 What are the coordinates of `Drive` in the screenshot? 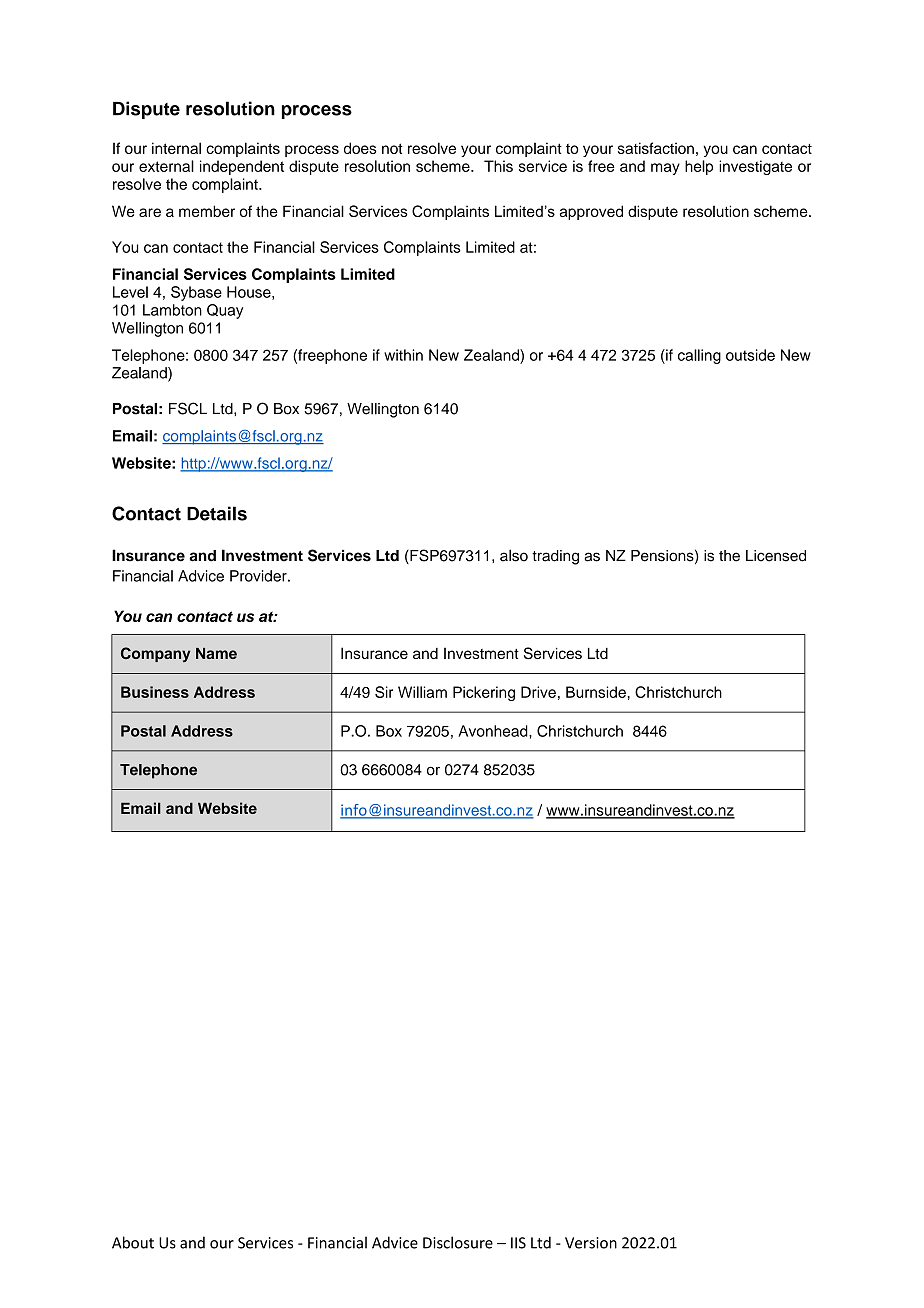 It's located at (538, 692).
